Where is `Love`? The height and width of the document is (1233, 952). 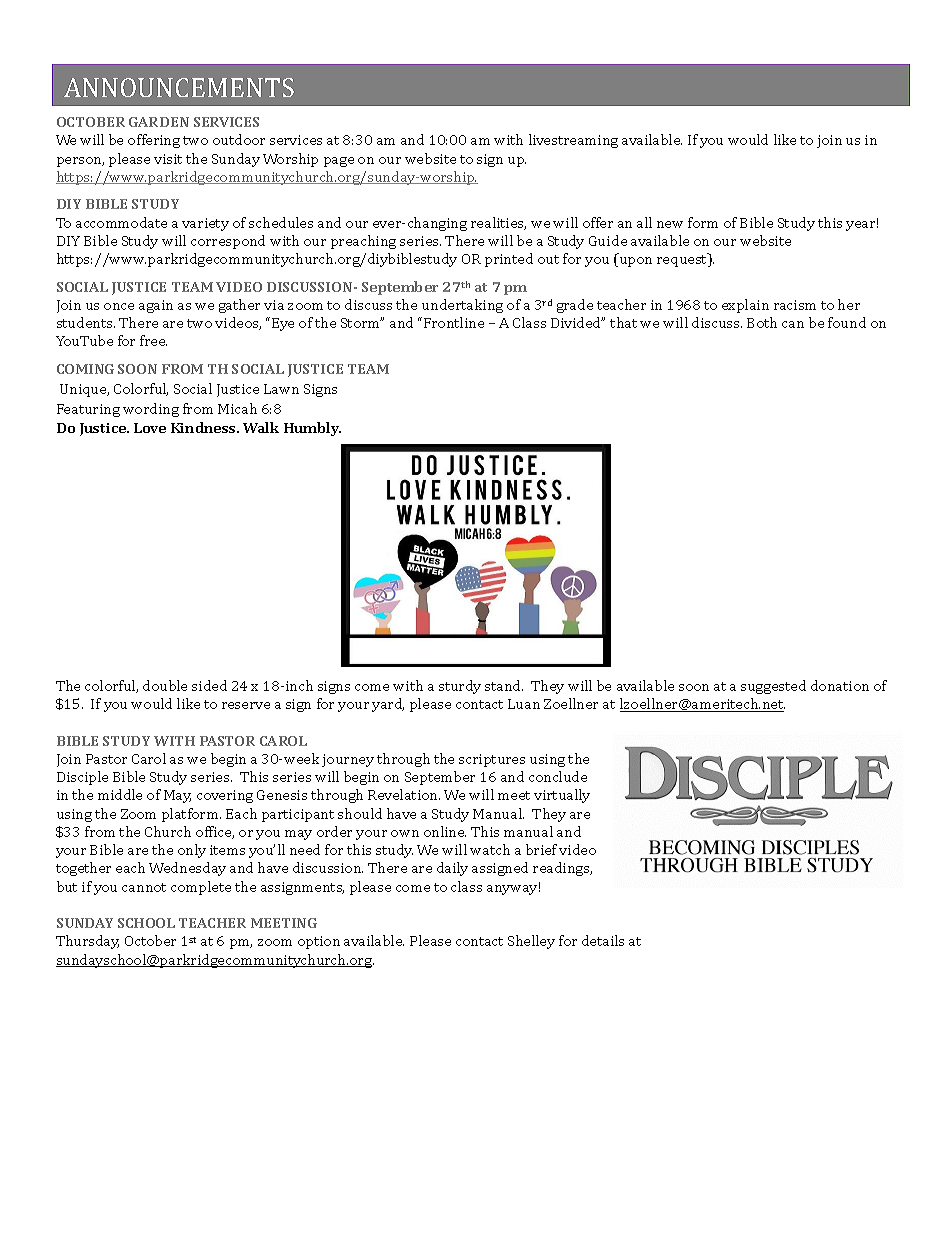 Love is located at coordinates (150, 428).
